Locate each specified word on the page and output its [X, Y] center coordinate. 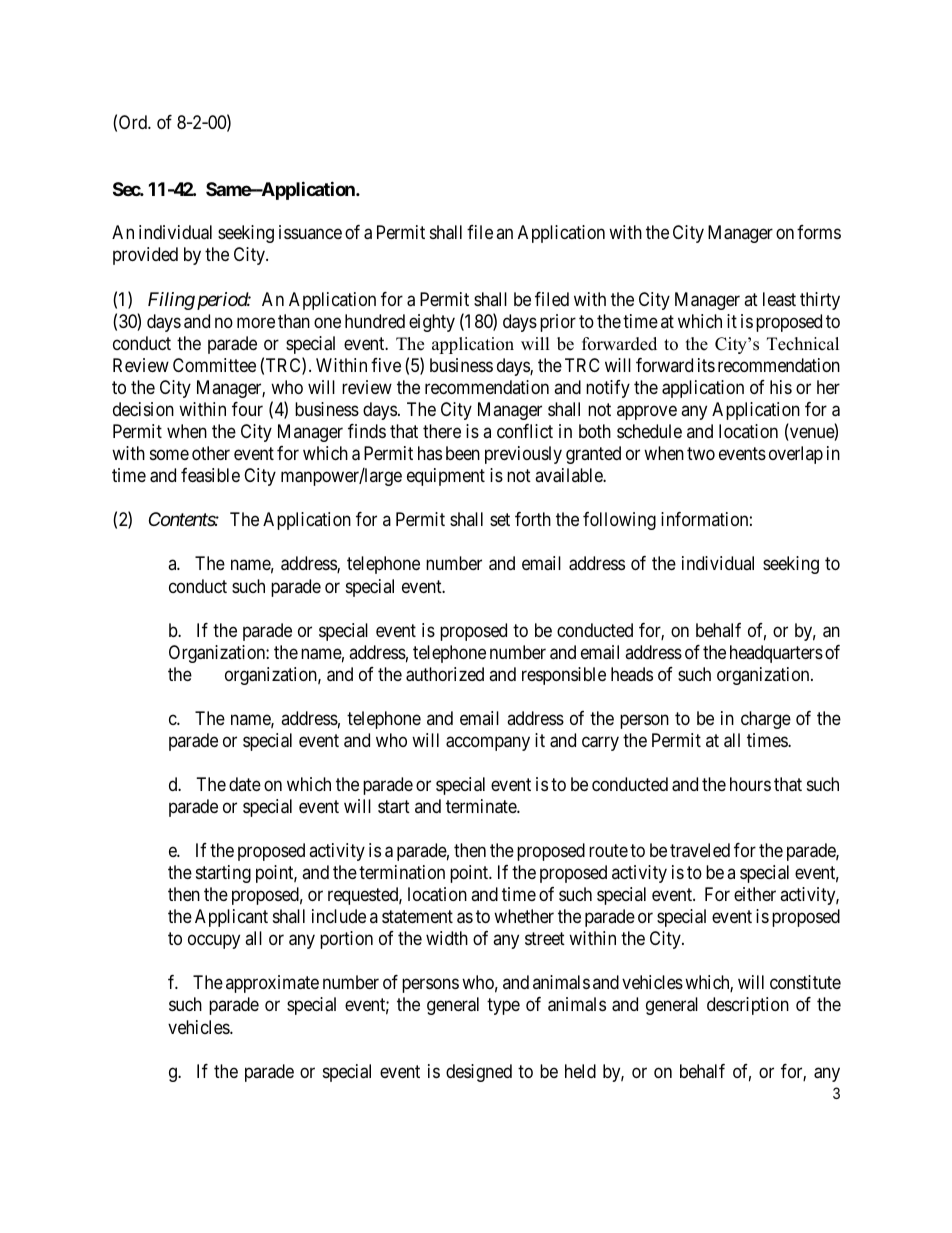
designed [479, 1073]
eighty [432, 323]
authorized [445, 674]
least [779, 299]
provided [145, 256]
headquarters [776, 654]
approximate [272, 984]
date [245, 784]
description [748, 1006]
